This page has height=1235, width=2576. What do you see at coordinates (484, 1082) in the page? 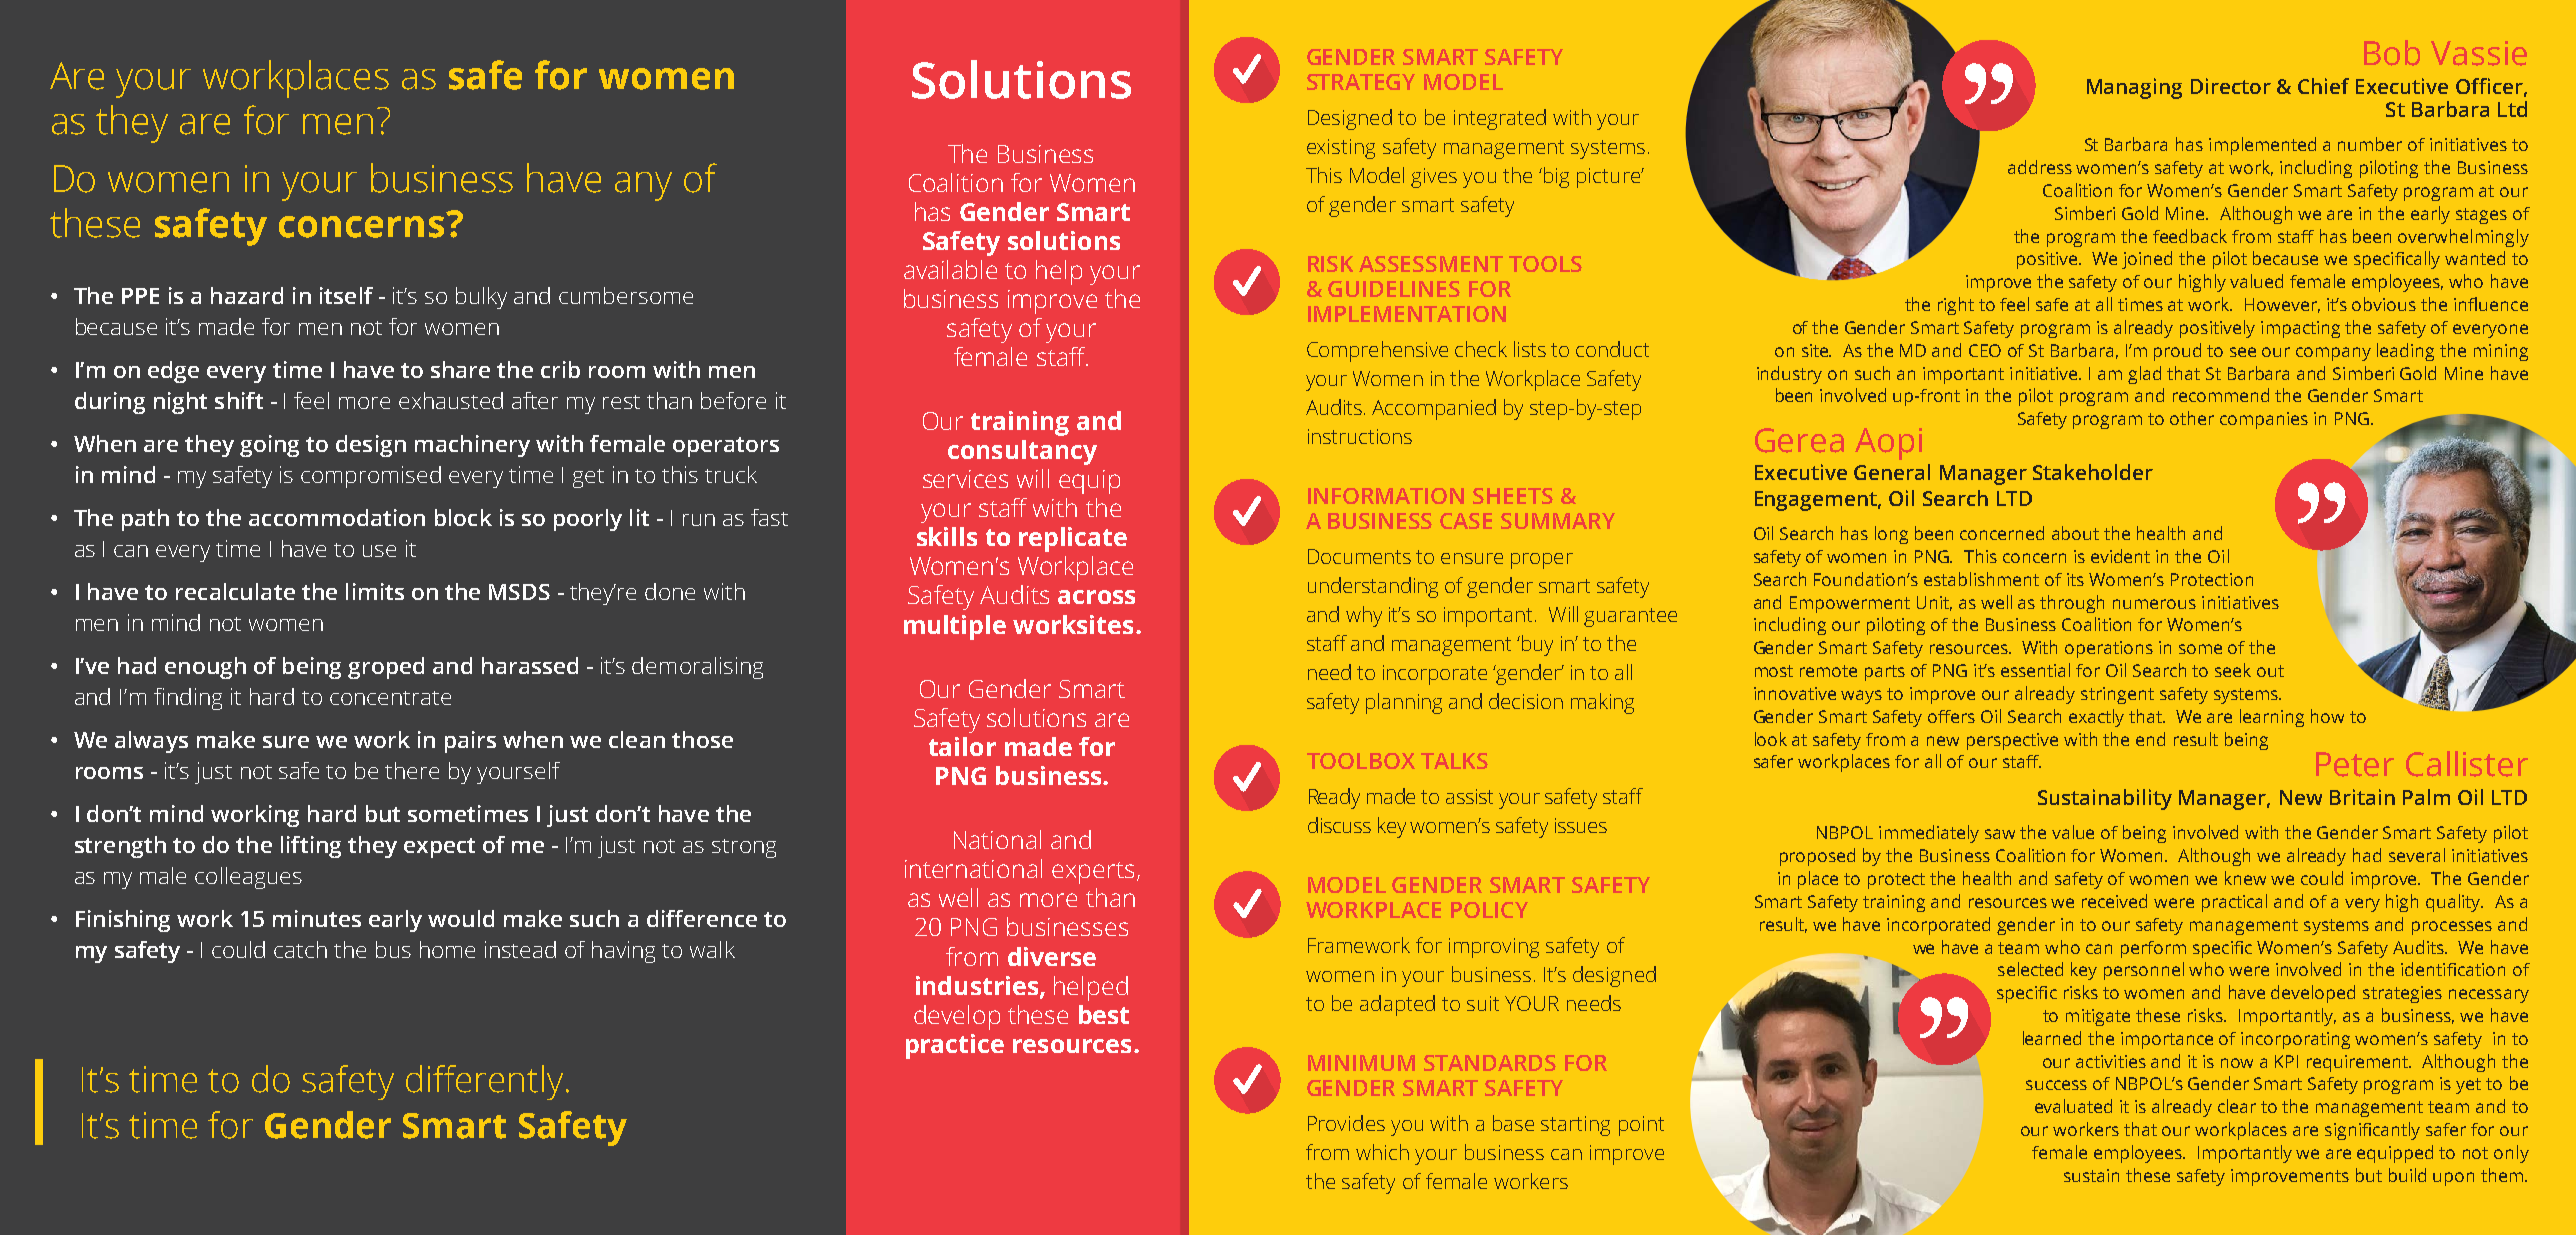
I see `differently` at bounding box center [484, 1082].
